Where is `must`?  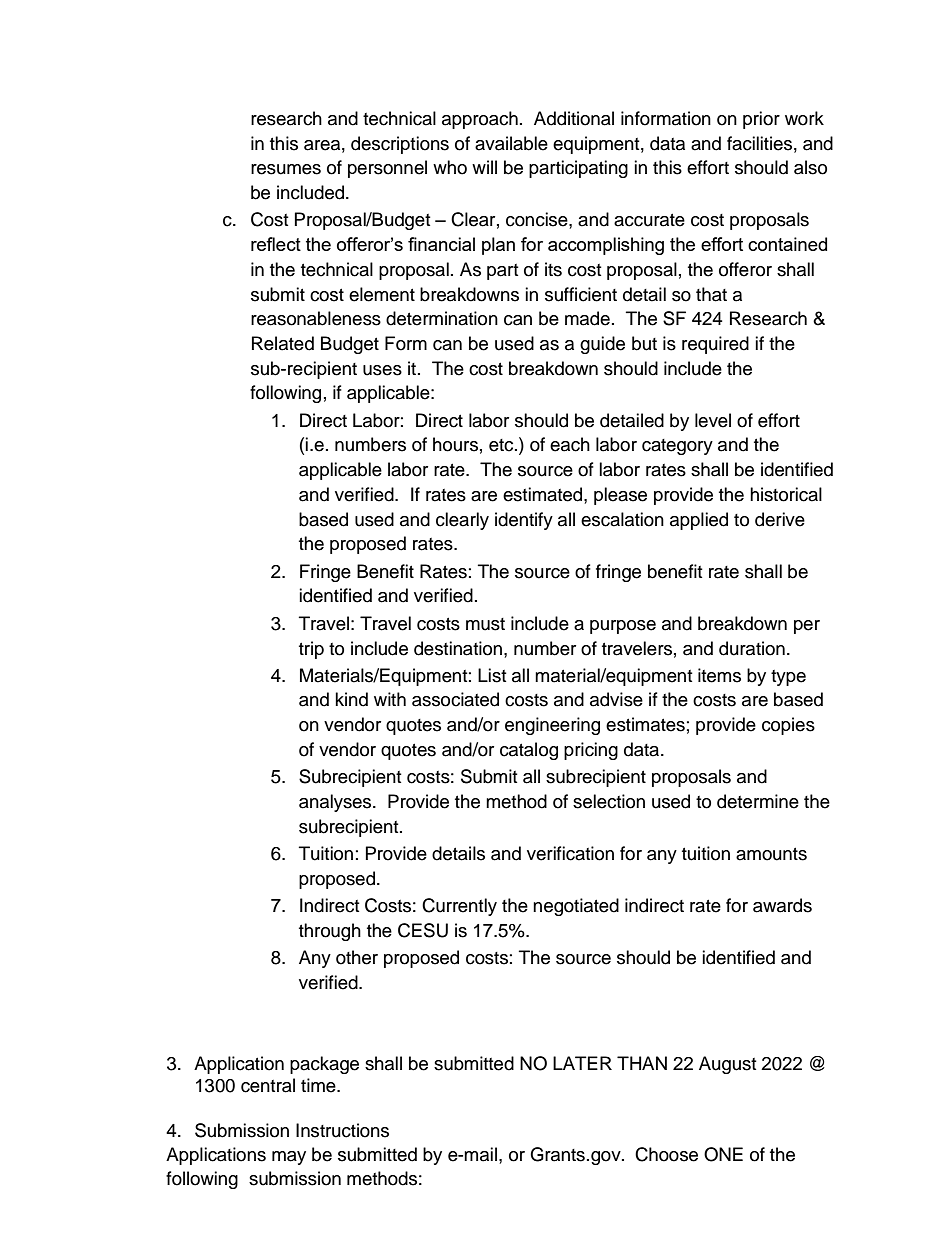 must is located at coordinates (485, 624).
